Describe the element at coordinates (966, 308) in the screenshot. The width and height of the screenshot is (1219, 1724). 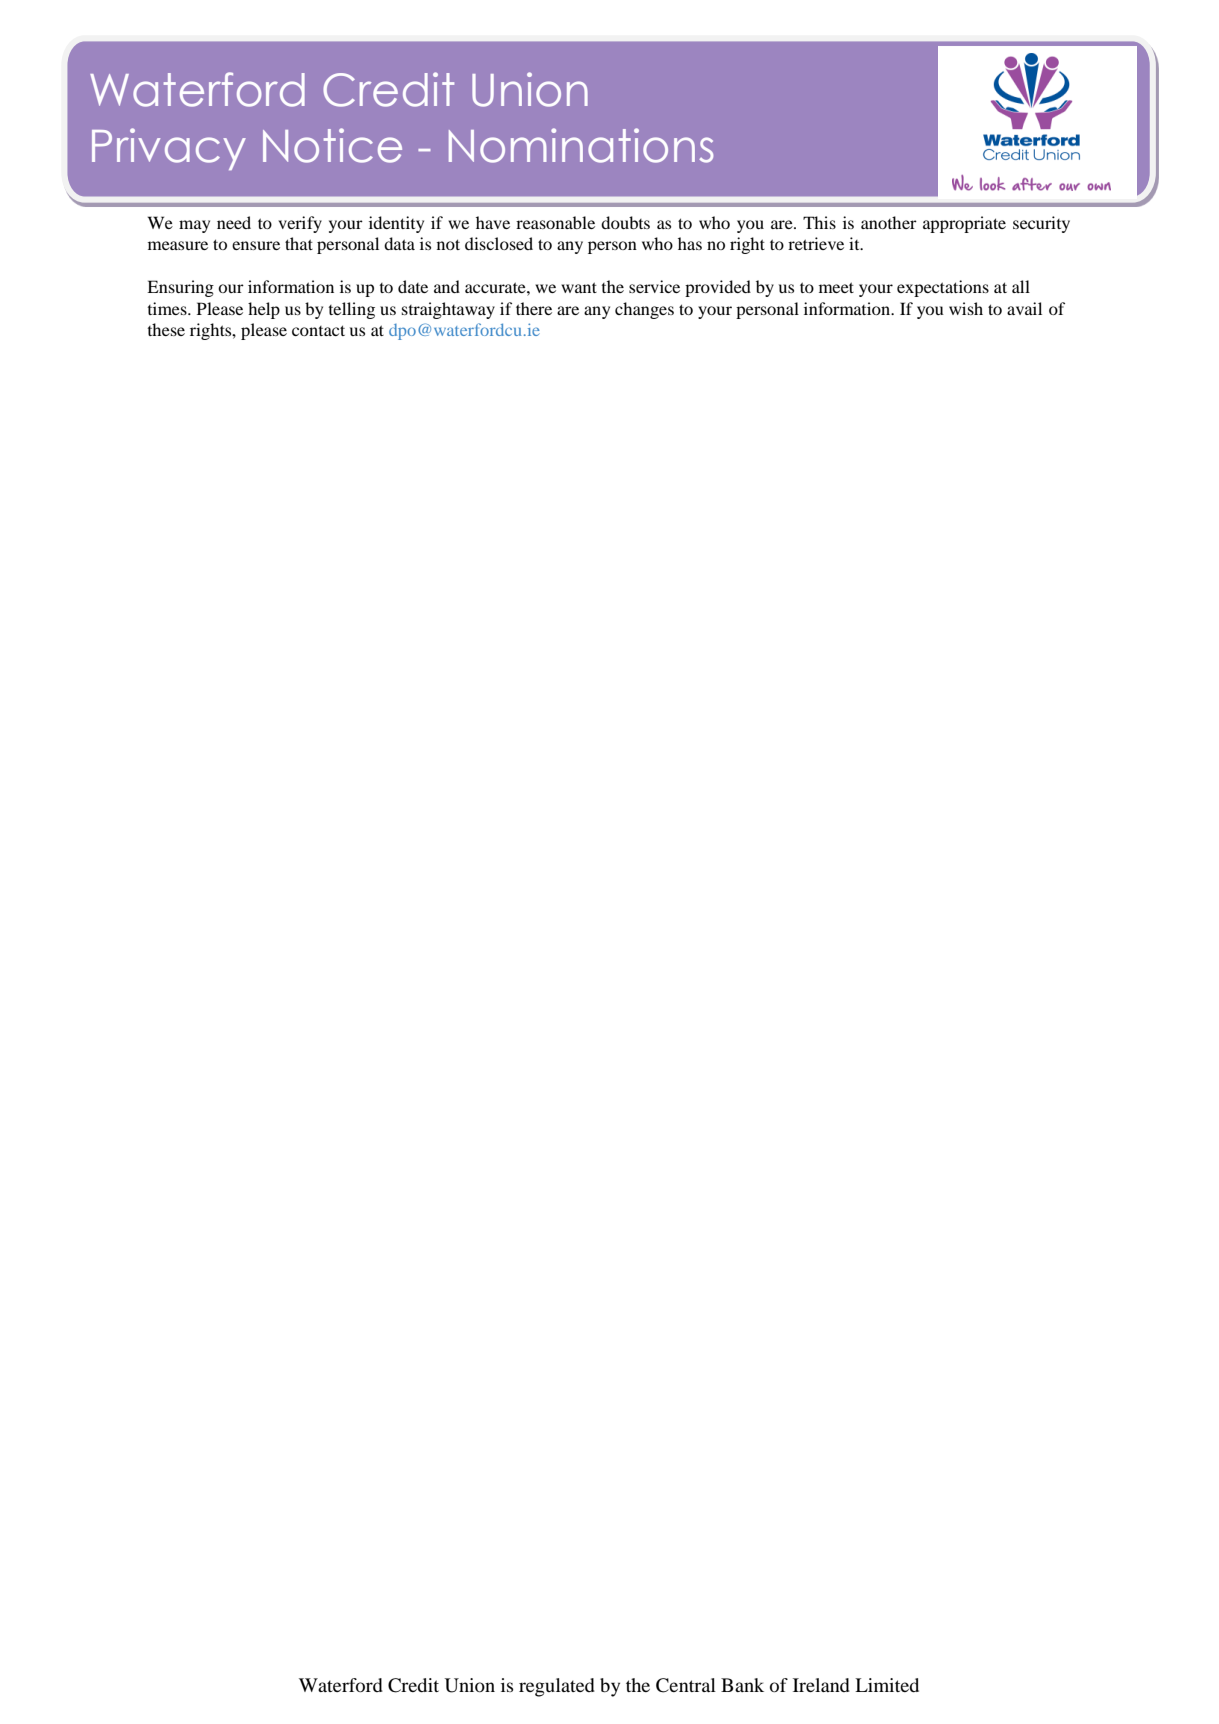
I see `wish` at that location.
